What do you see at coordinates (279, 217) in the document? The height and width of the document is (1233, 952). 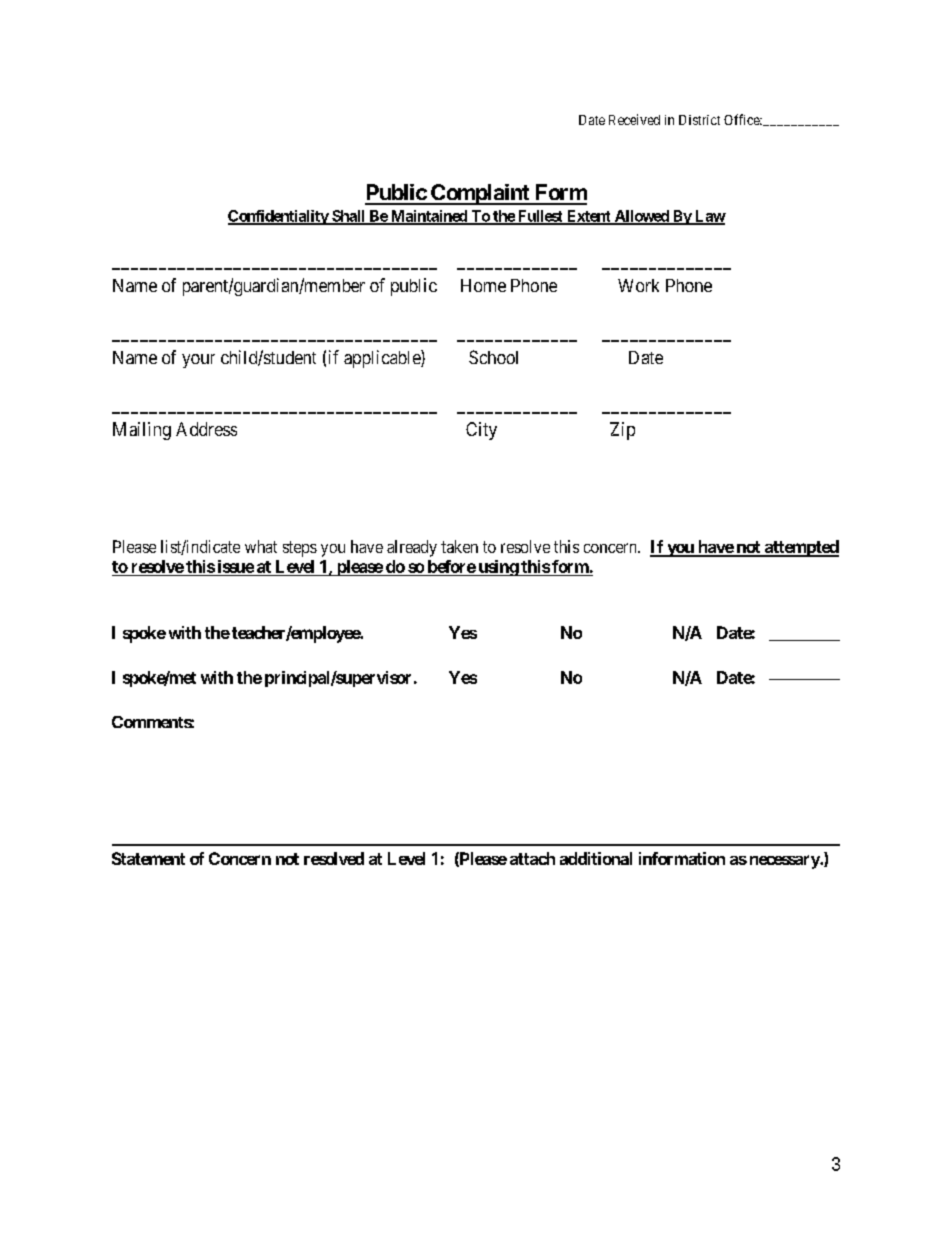 I see `Confidentiality` at bounding box center [279, 217].
